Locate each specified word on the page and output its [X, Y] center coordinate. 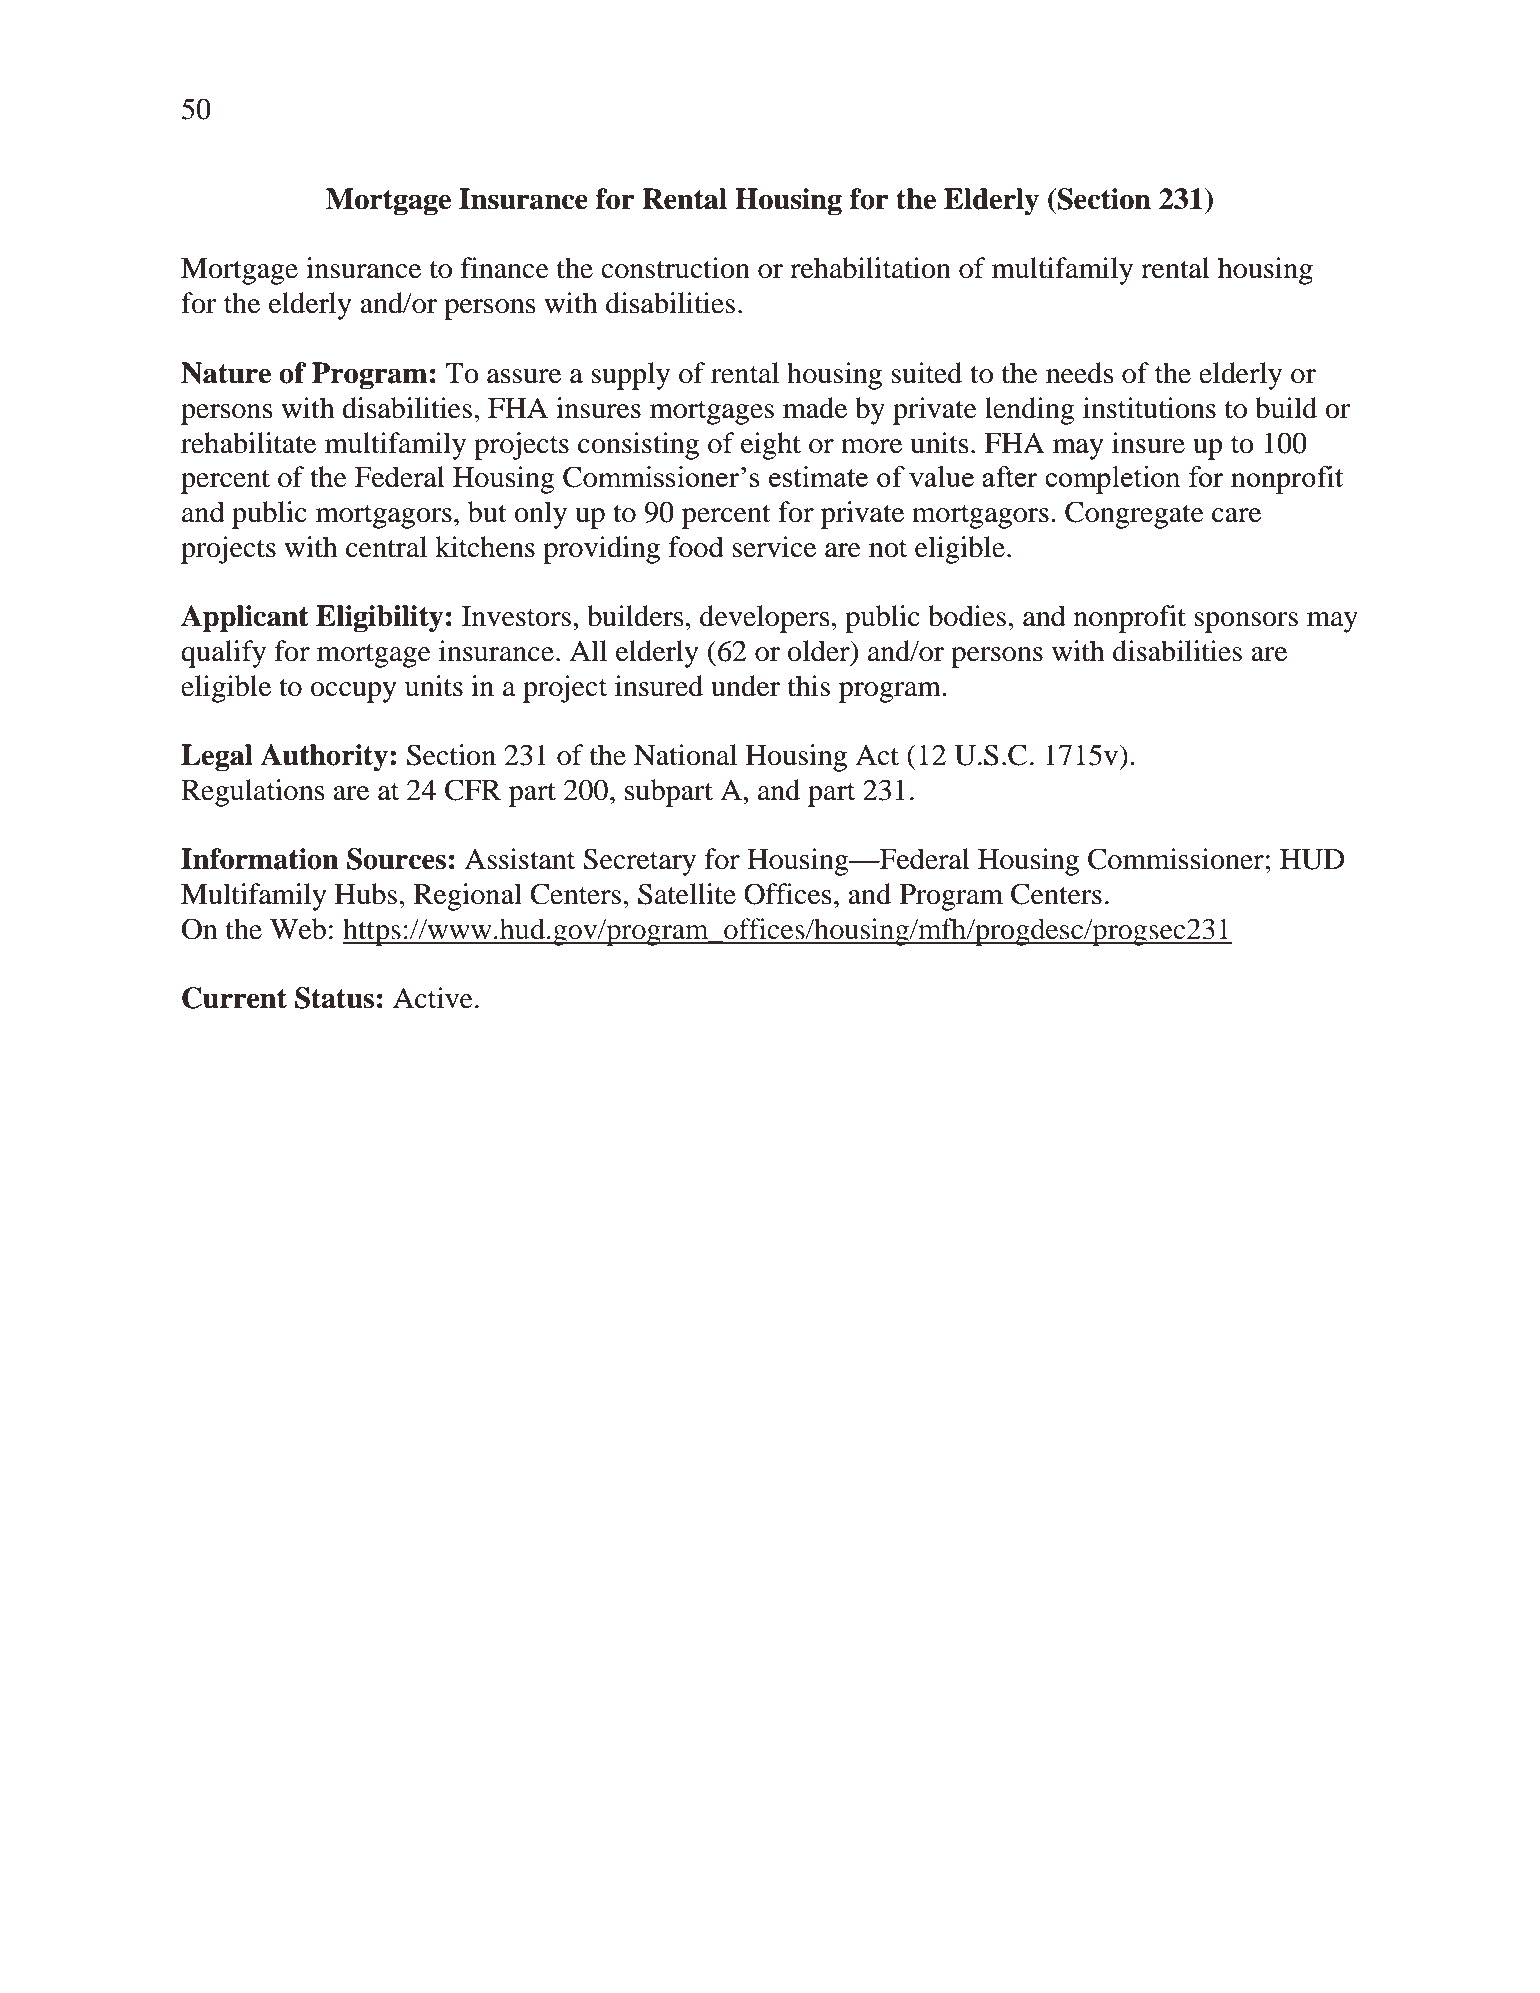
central [386, 547]
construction [675, 268]
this [809, 686]
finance [505, 268]
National [685, 755]
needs [1080, 373]
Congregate [1134, 515]
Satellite [687, 894]
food [696, 547]
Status [334, 998]
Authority [324, 757]
